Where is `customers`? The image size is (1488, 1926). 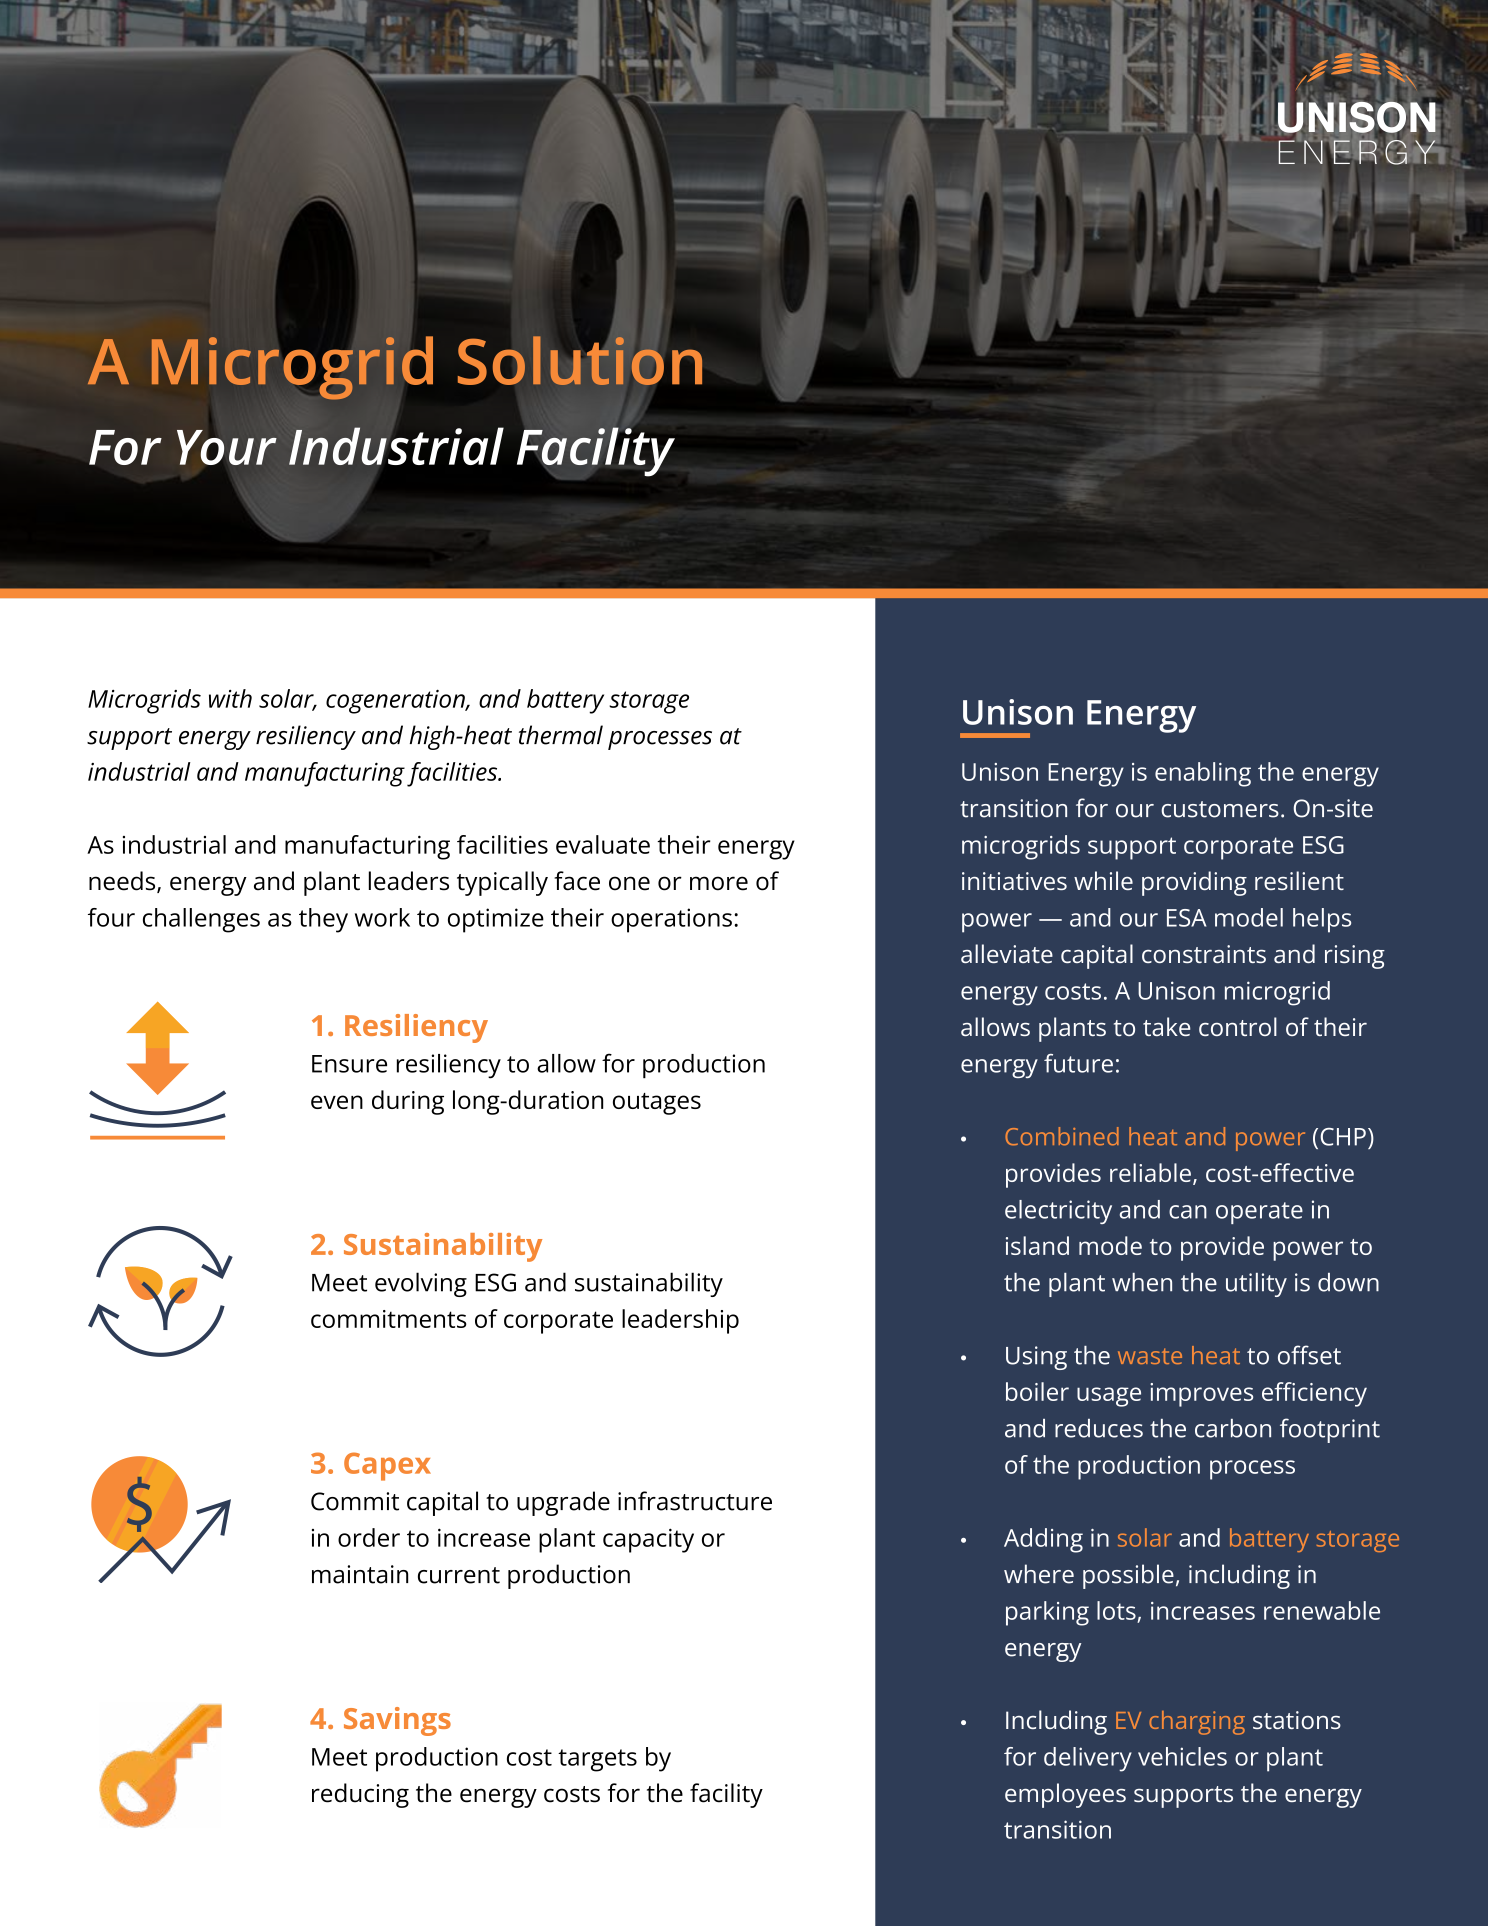 customers is located at coordinates (1220, 809).
